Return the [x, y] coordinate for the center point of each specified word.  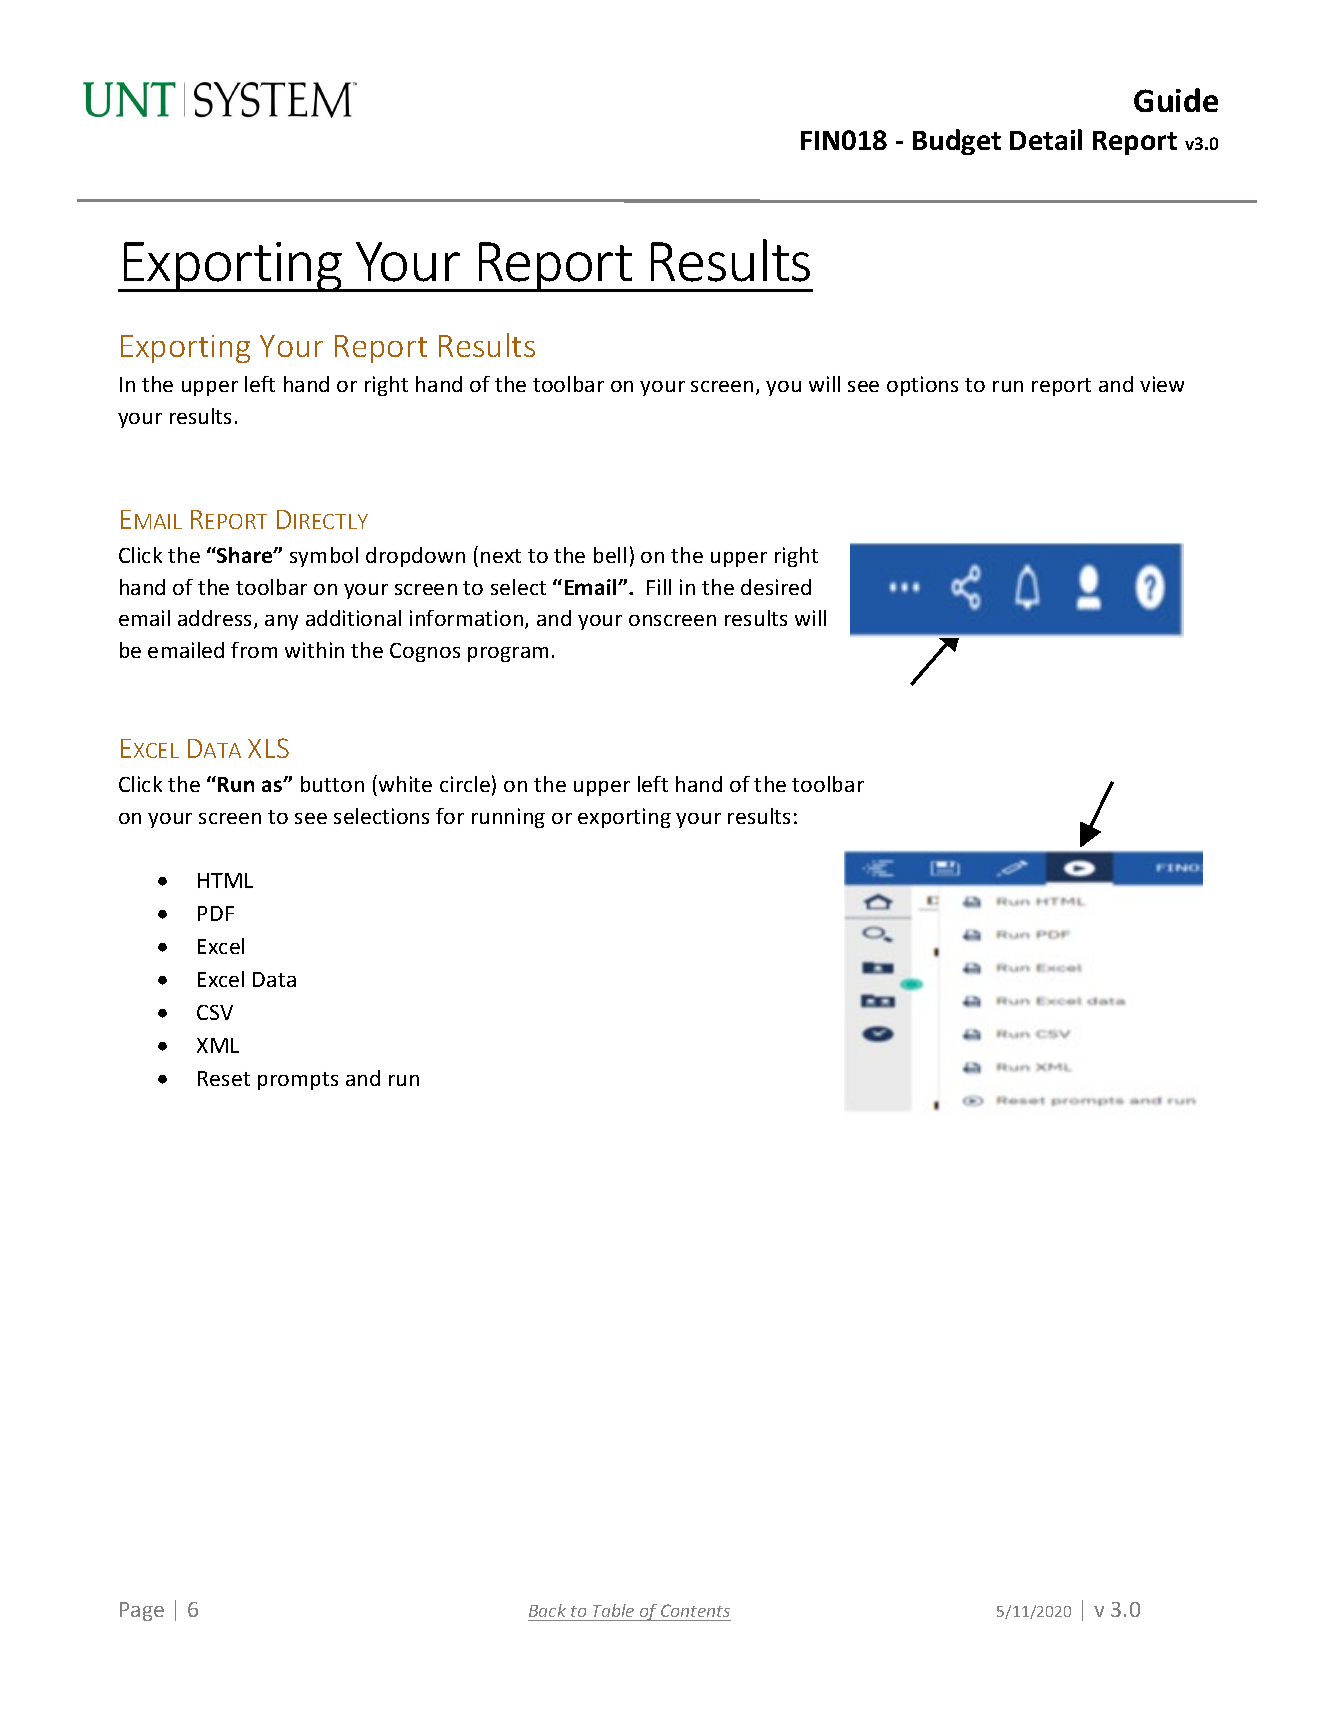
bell [610, 555]
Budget [957, 142]
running [508, 818]
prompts [298, 1081]
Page [142, 1611]
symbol [324, 557]
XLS [268, 748]
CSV [215, 1012]
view [1162, 384]
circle [465, 784]
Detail [1046, 139]
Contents [695, 1610]
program [508, 654]
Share [245, 555]
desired [776, 587]
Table [613, 1610]
